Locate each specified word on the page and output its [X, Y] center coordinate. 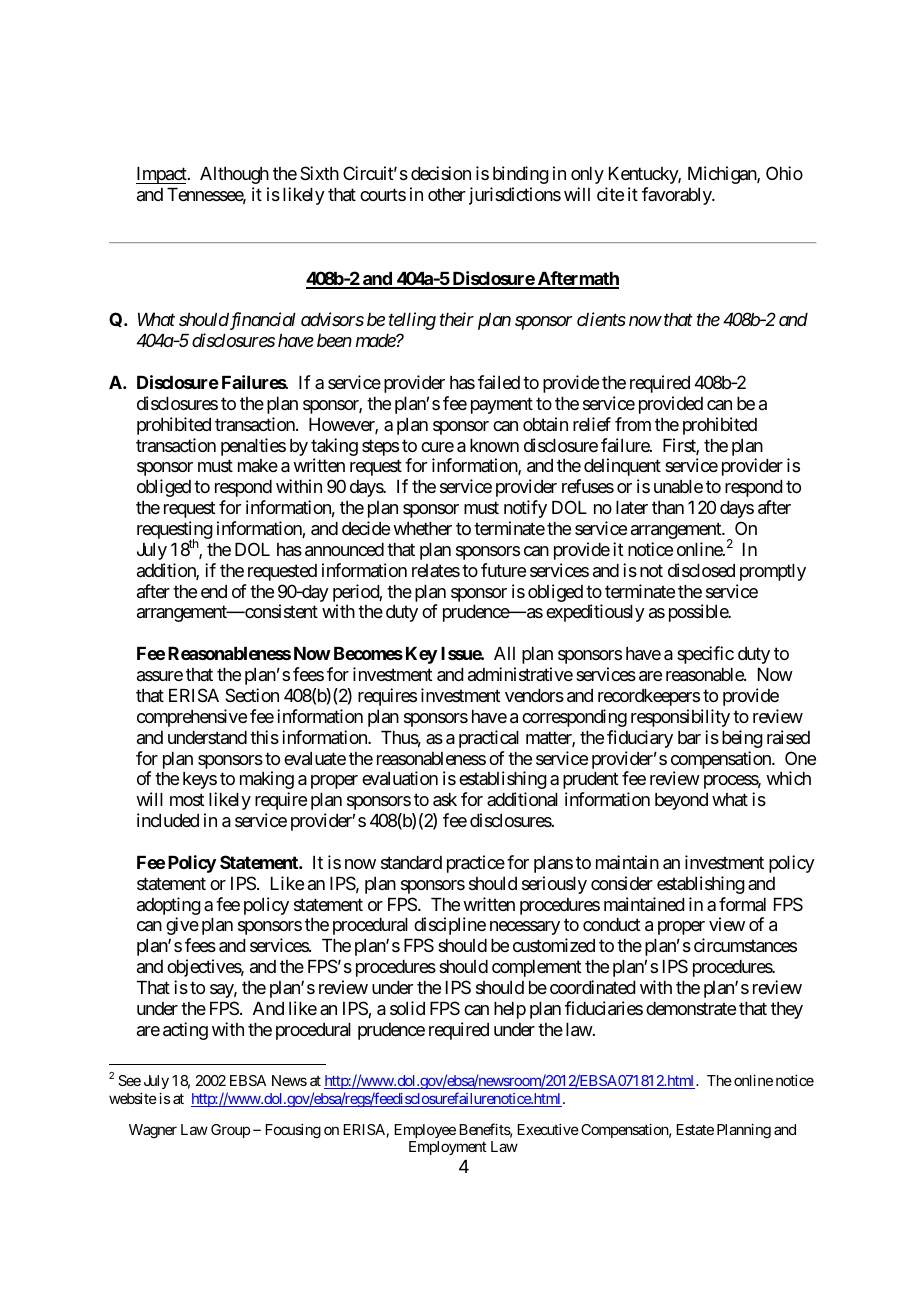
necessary [525, 928]
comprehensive [192, 718]
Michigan [723, 175]
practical [489, 739]
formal [742, 904]
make [258, 465]
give [182, 926]
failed [499, 382]
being [742, 739]
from [633, 424]
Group [230, 1131]
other [446, 194]
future [503, 570]
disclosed [701, 570]
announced [344, 550]
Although [234, 175]
